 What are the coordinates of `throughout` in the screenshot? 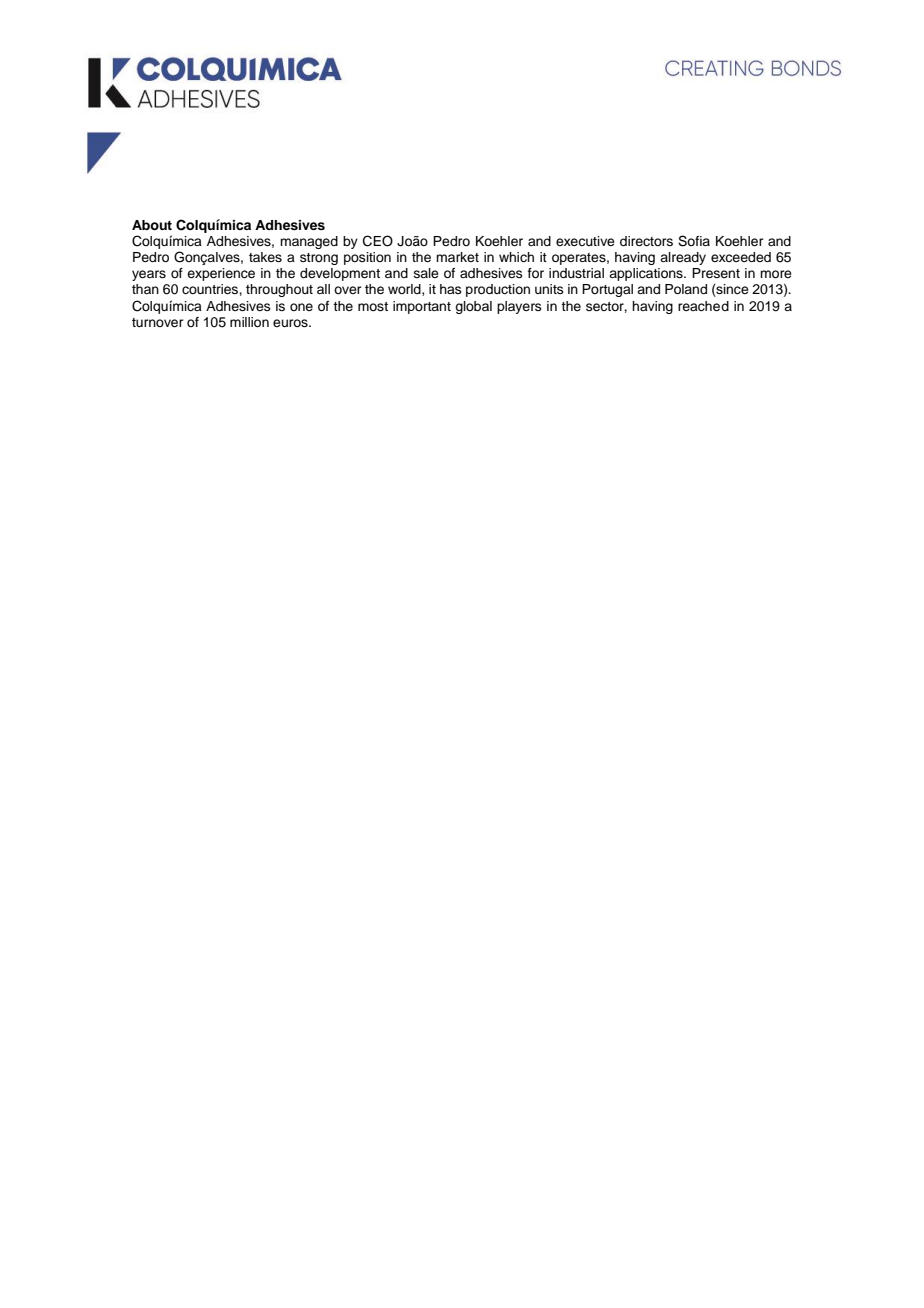 It's located at (279, 290).
